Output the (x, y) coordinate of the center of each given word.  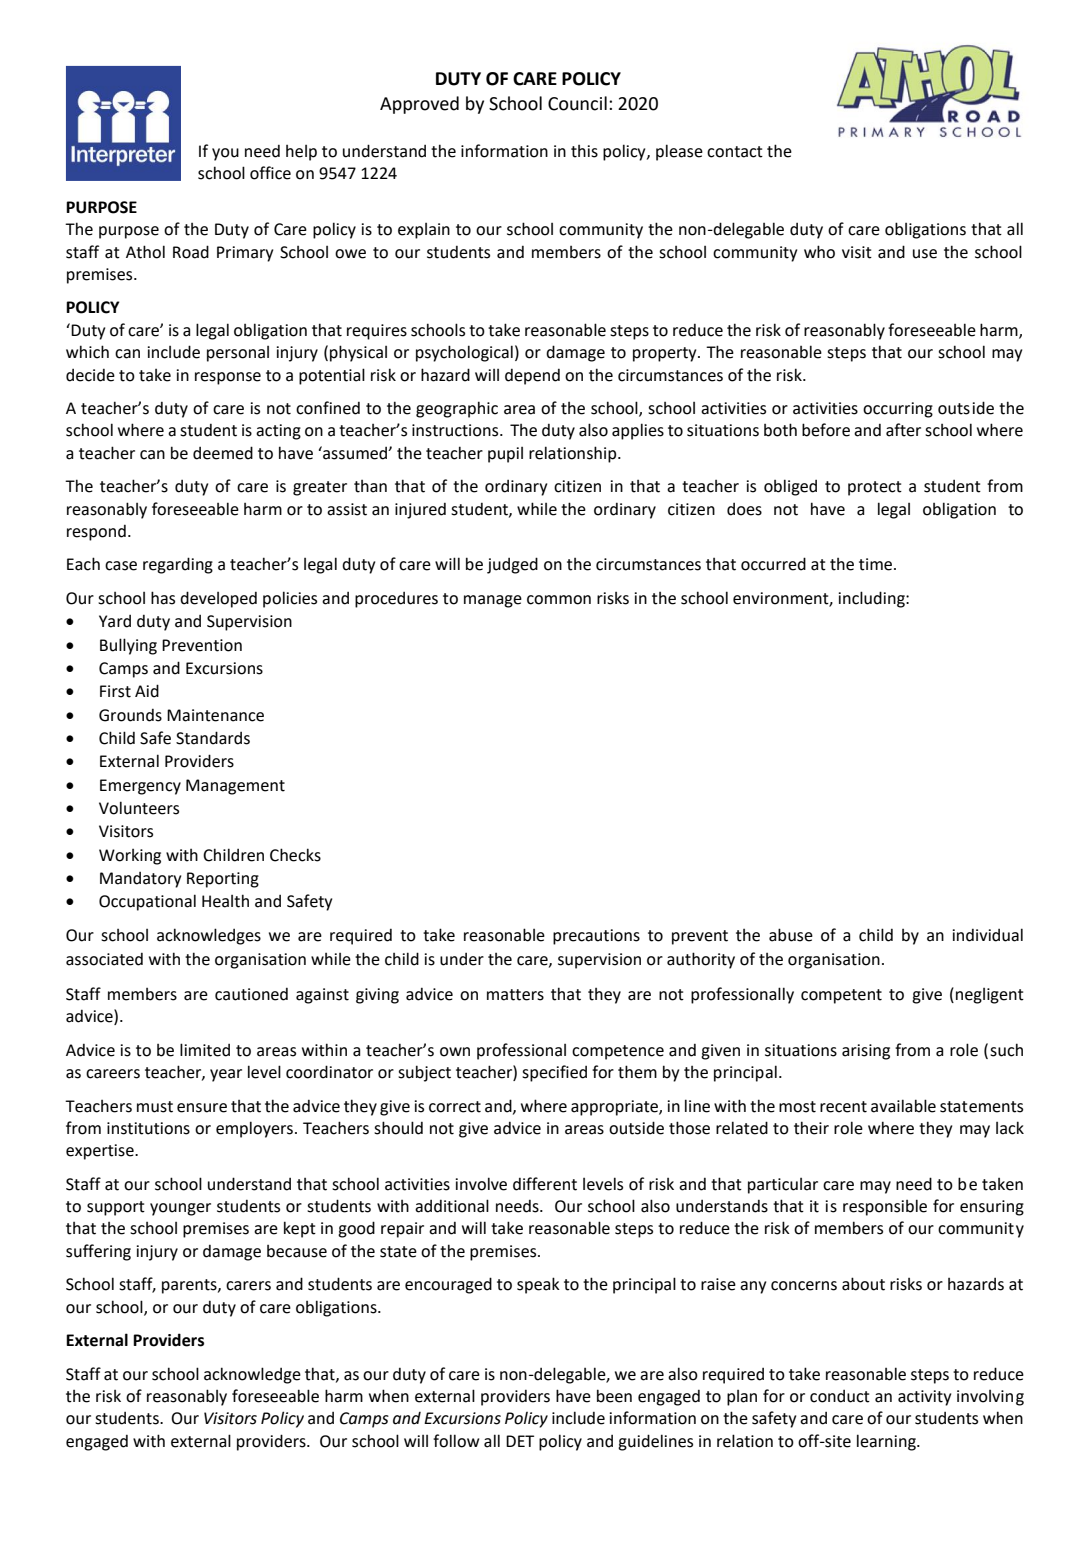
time (877, 564)
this (584, 151)
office (270, 173)
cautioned (251, 994)
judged (512, 565)
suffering (98, 1252)
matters (515, 995)
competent (841, 996)
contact (735, 152)
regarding (178, 565)
